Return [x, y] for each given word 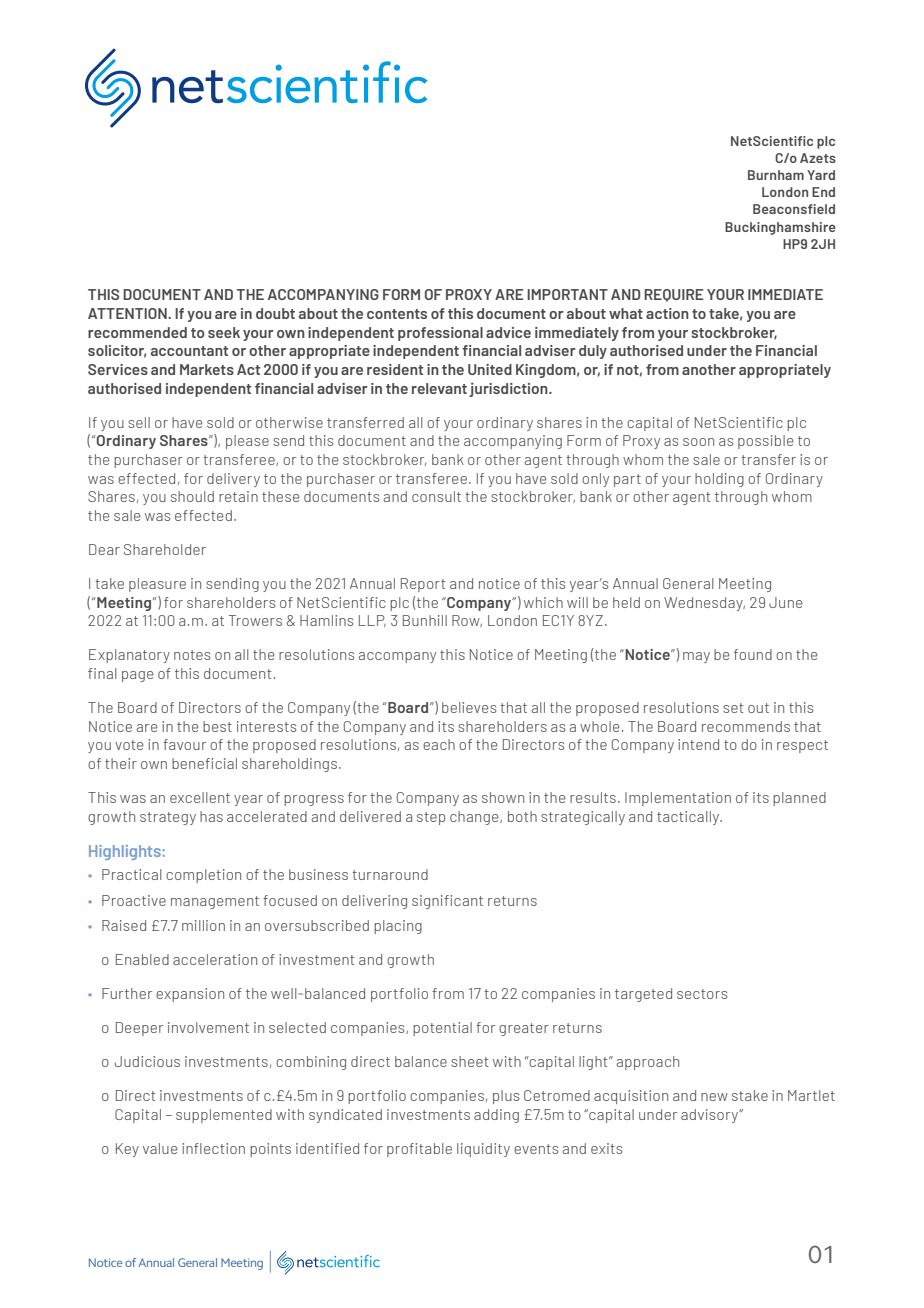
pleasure [157, 585]
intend [698, 744]
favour [184, 744]
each [439, 744]
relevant [439, 388]
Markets [207, 369]
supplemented [224, 1116]
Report [423, 585]
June [786, 602]
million [203, 925]
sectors [702, 994]
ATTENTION [128, 313]
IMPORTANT [567, 294]
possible [766, 442]
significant [447, 902]
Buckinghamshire [780, 228]
